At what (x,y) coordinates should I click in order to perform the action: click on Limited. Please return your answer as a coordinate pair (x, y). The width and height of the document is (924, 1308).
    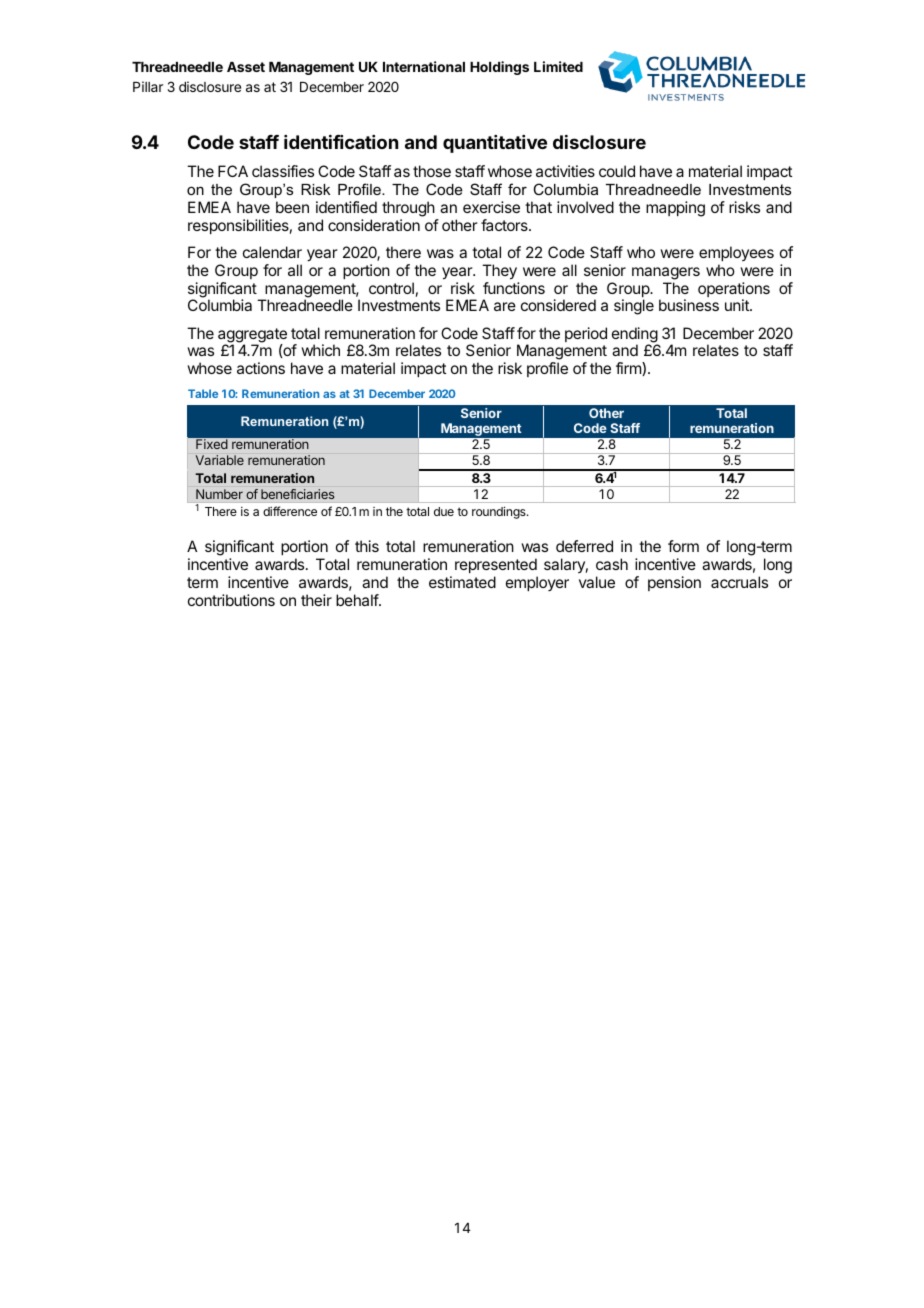
    Looking at the image, I should click on (558, 66).
